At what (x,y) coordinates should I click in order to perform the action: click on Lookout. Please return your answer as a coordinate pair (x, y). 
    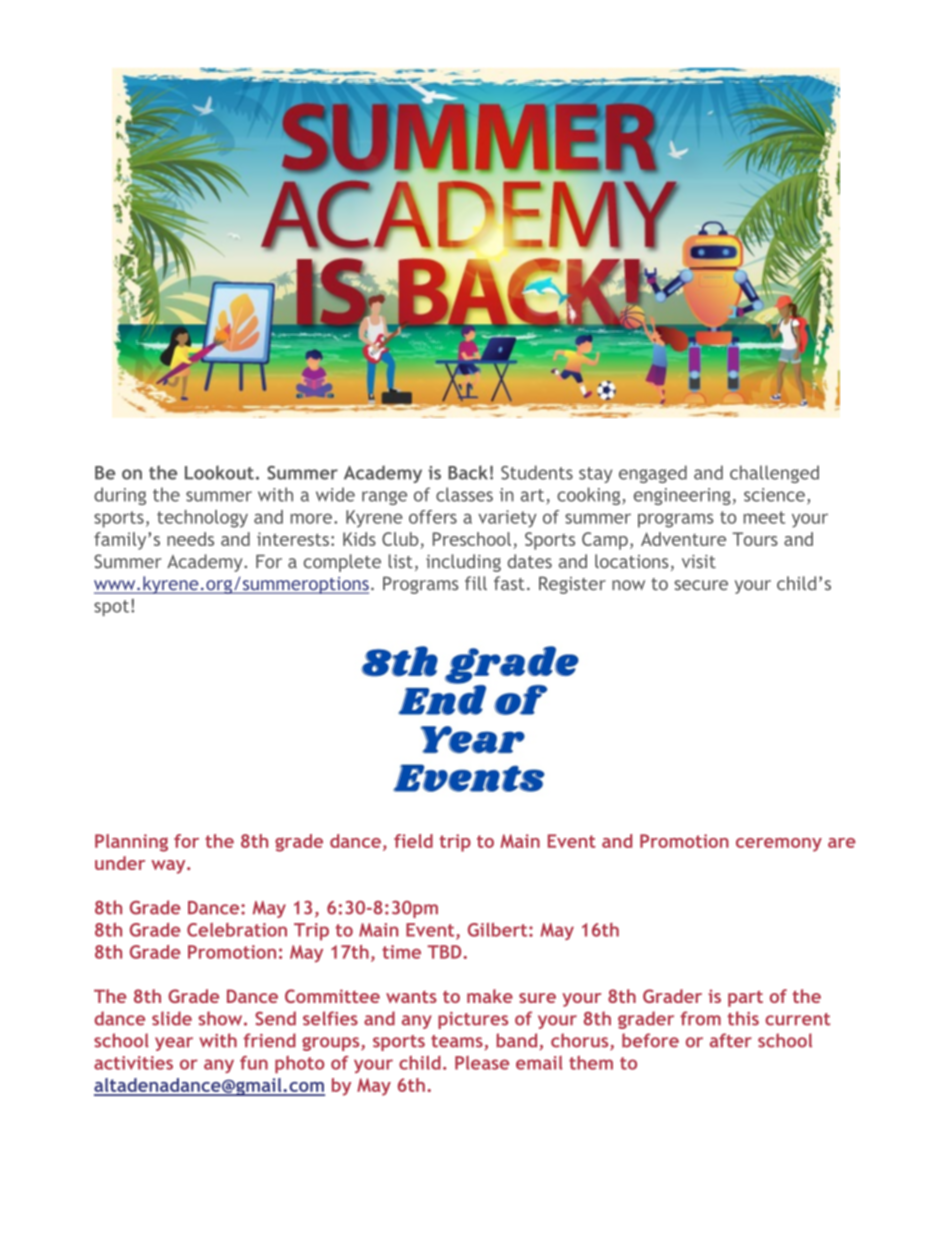
    Looking at the image, I should click on (219, 472).
